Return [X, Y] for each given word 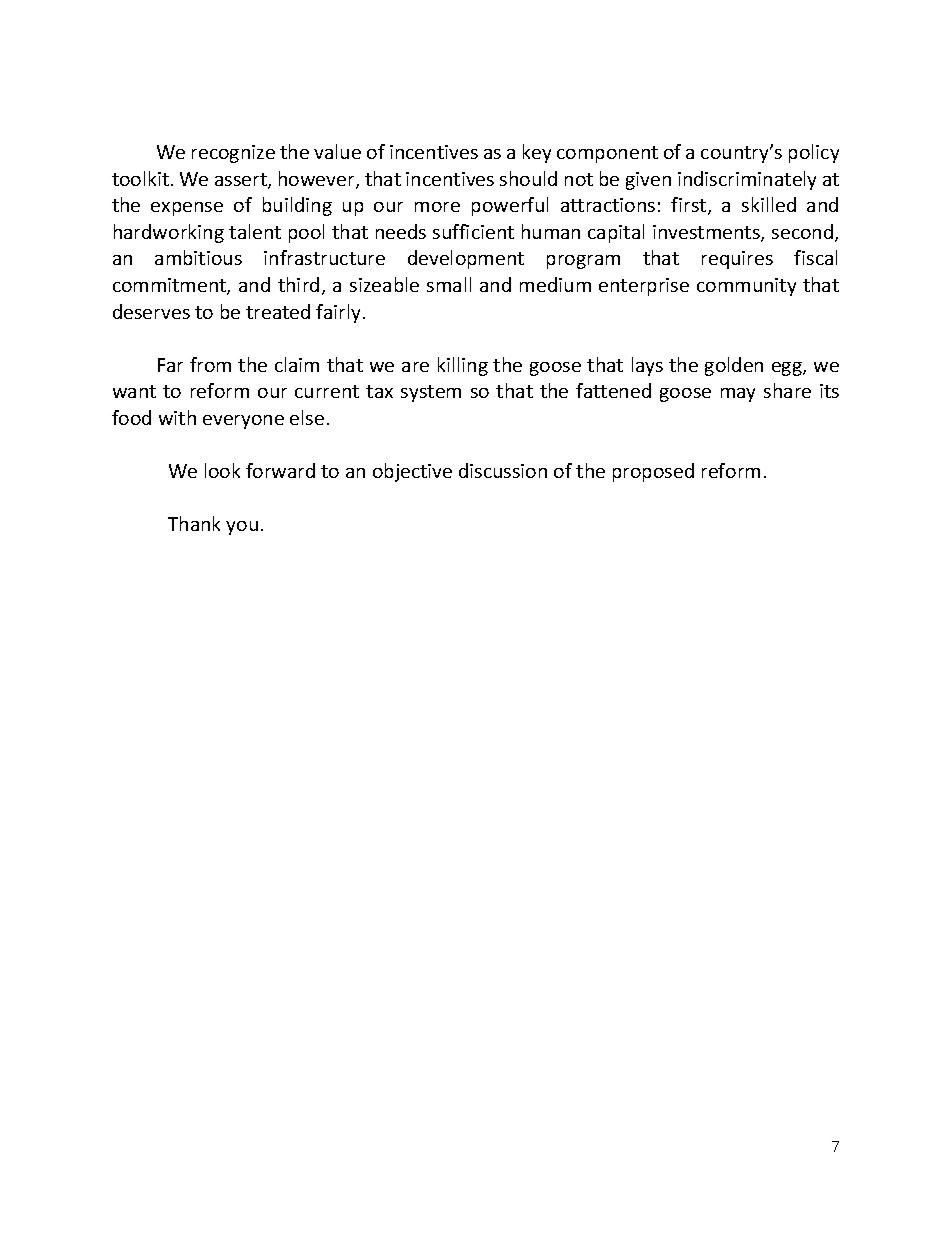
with [177, 417]
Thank [194, 523]
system [431, 393]
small [449, 284]
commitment [170, 286]
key [537, 153]
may [738, 395]
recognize [233, 154]
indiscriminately [747, 180]
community [746, 287]
